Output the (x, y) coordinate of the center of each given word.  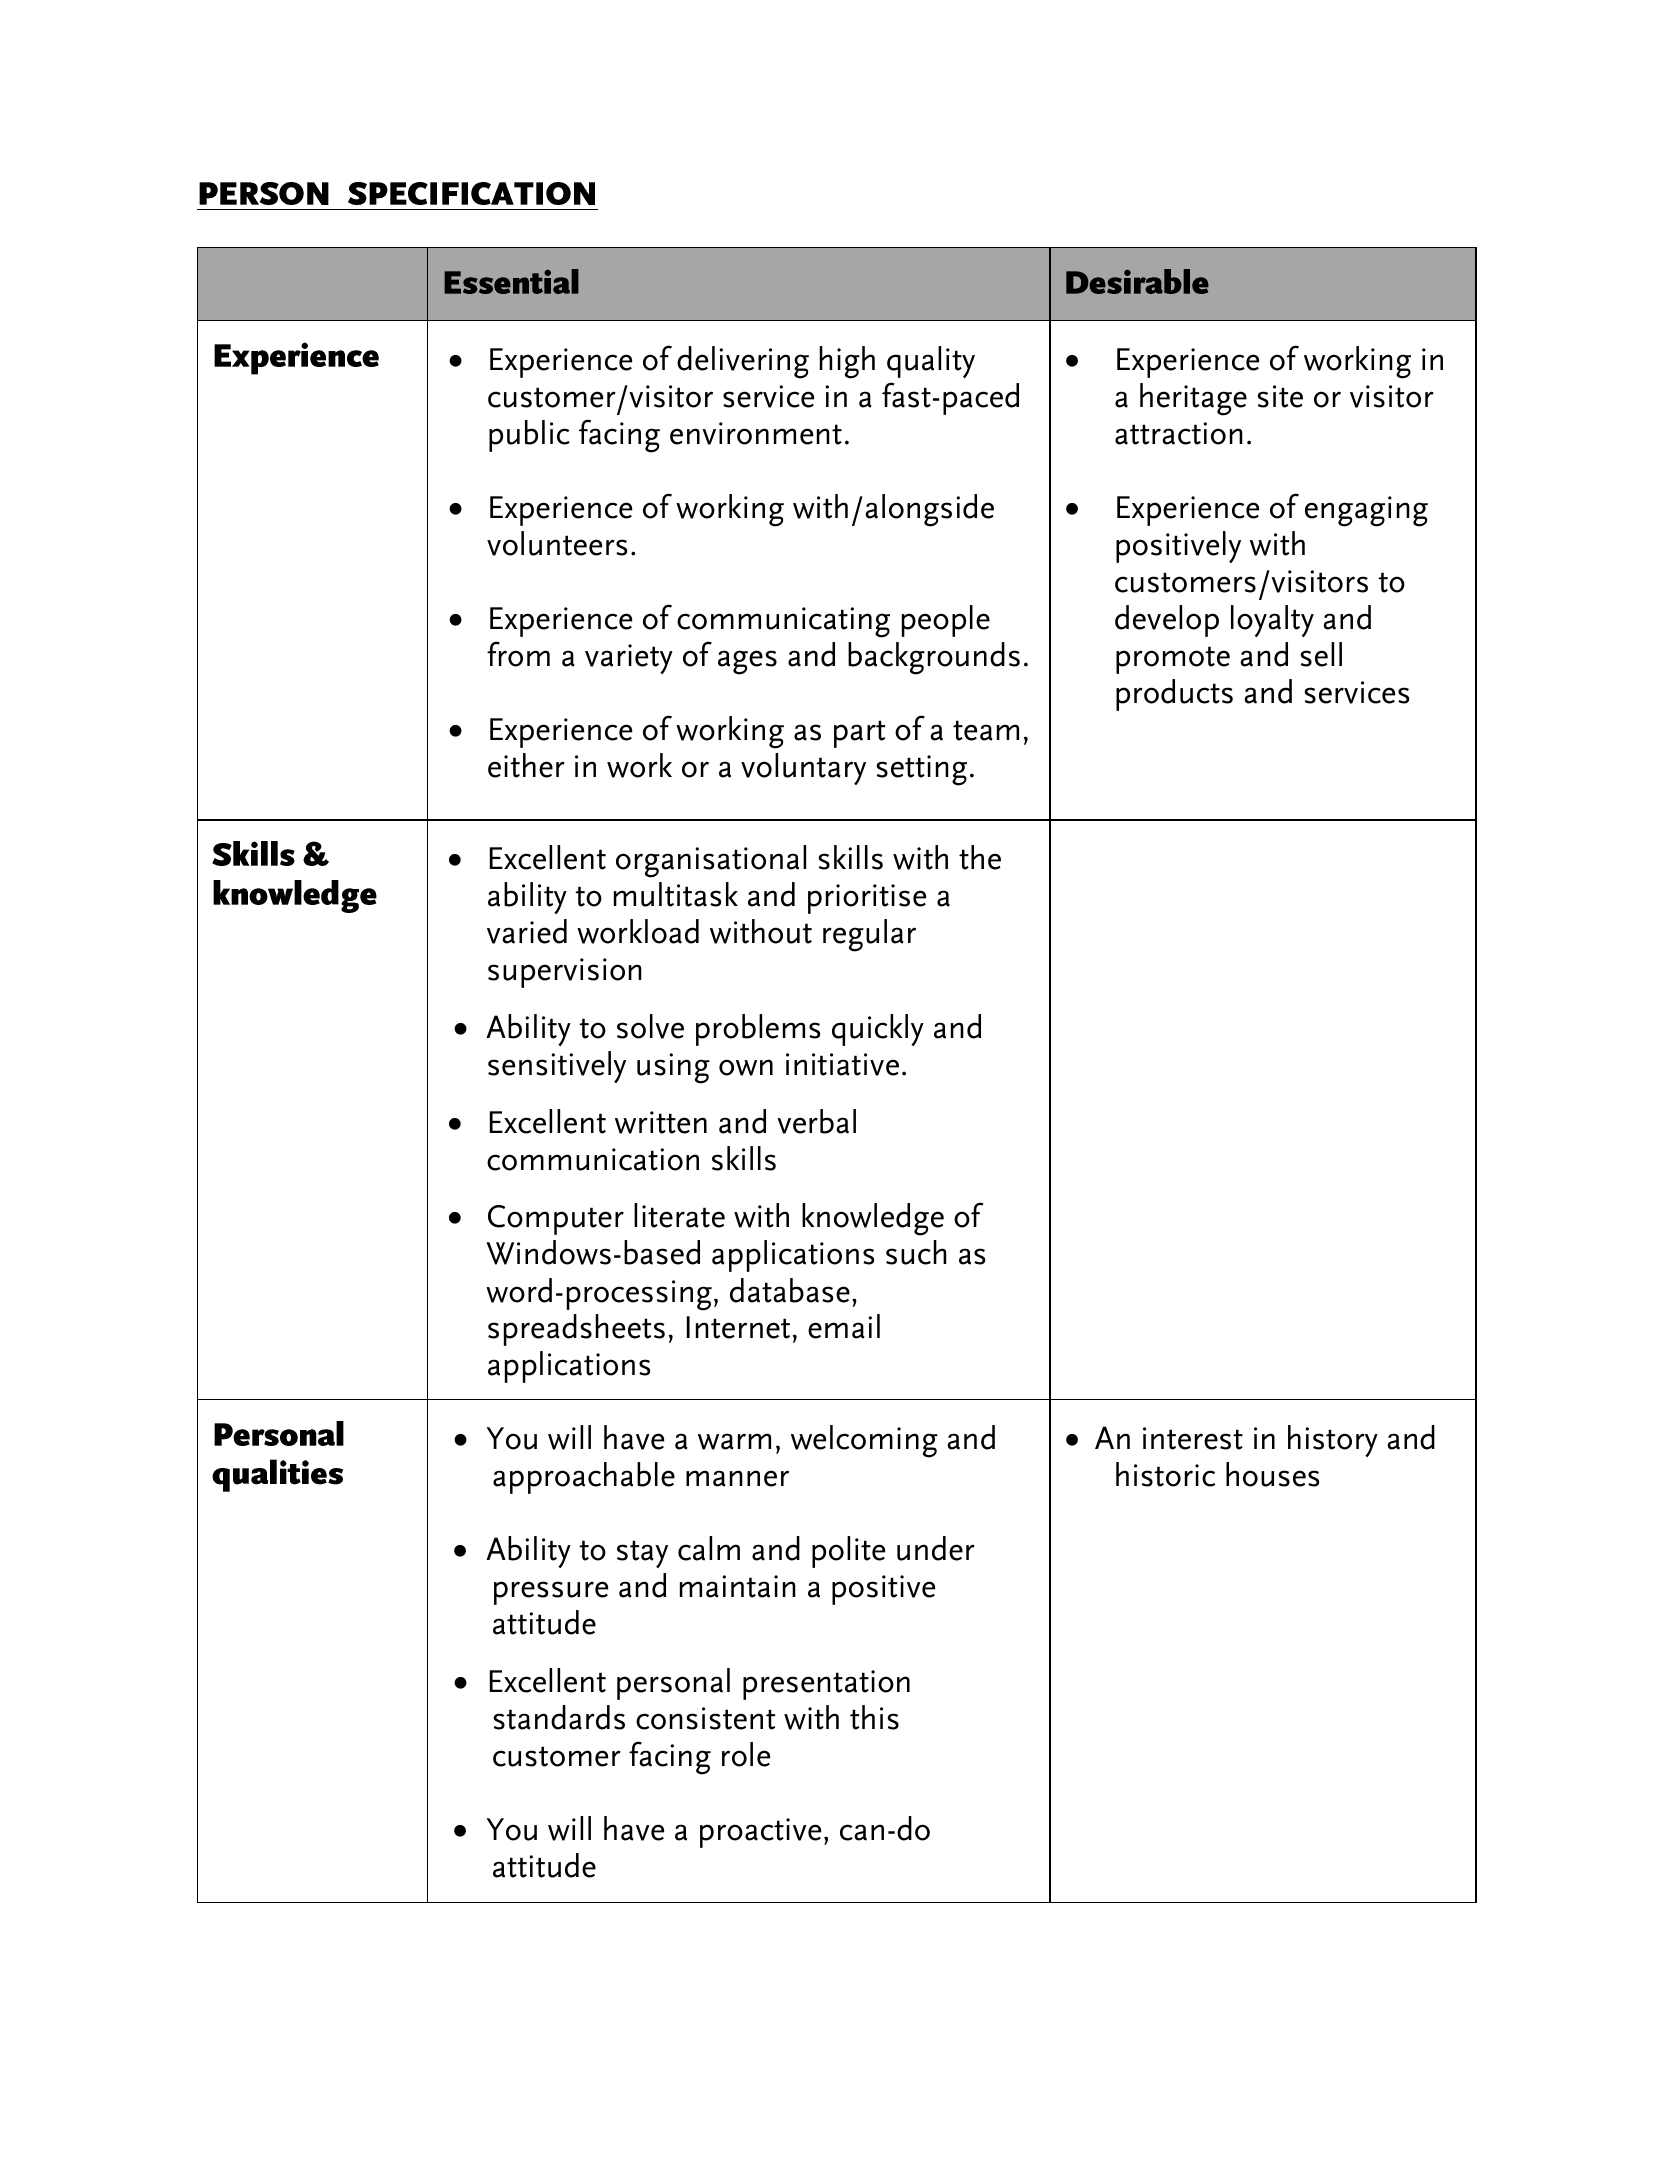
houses (1272, 1474)
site (1280, 396)
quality (931, 362)
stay (642, 1554)
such (916, 1252)
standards (559, 1717)
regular (869, 935)
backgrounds (934, 658)
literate (679, 1215)
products (1174, 695)
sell (1321, 654)
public (529, 436)
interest (1193, 1438)
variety (629, 659)
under (936, 1548)
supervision (565, 973)
